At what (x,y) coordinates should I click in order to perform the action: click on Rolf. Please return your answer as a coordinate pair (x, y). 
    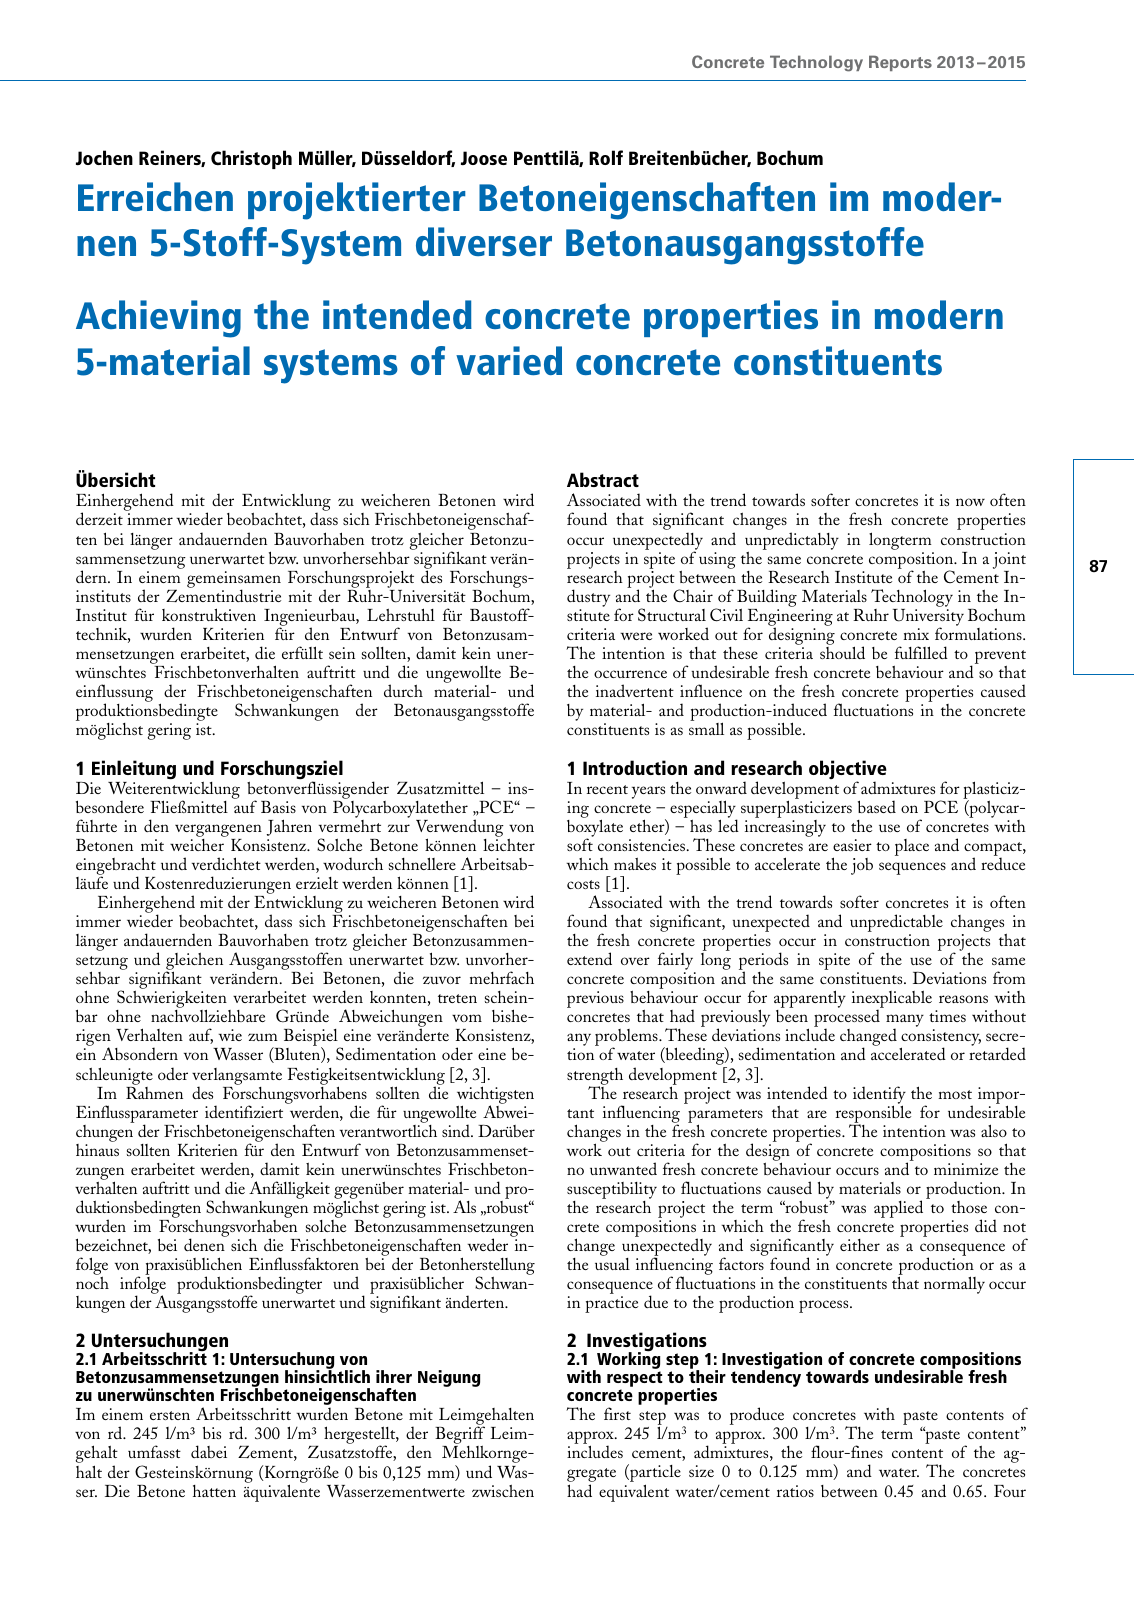
    Looking at the image, I should click on (606, 157).
